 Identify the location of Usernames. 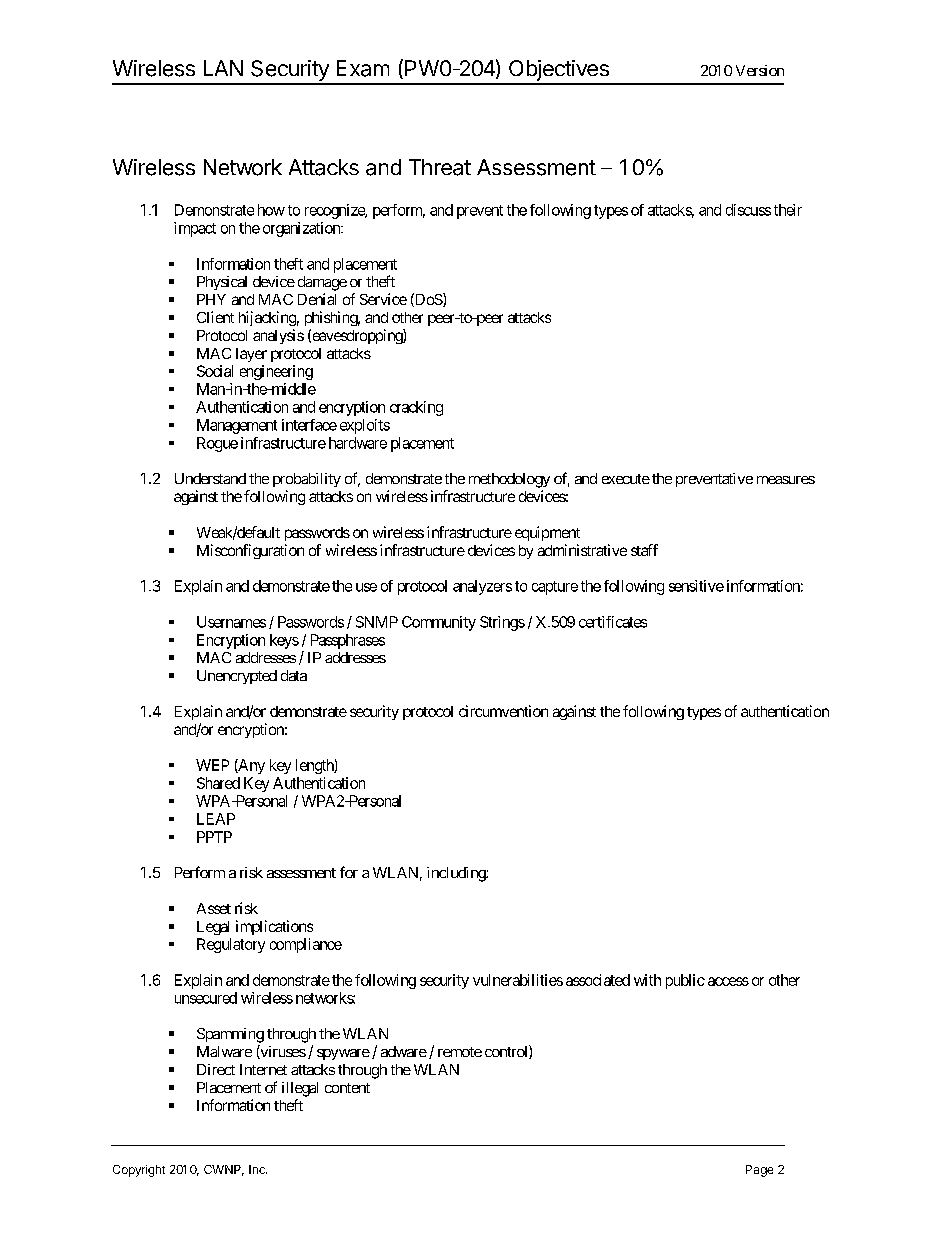
(231, 622).
